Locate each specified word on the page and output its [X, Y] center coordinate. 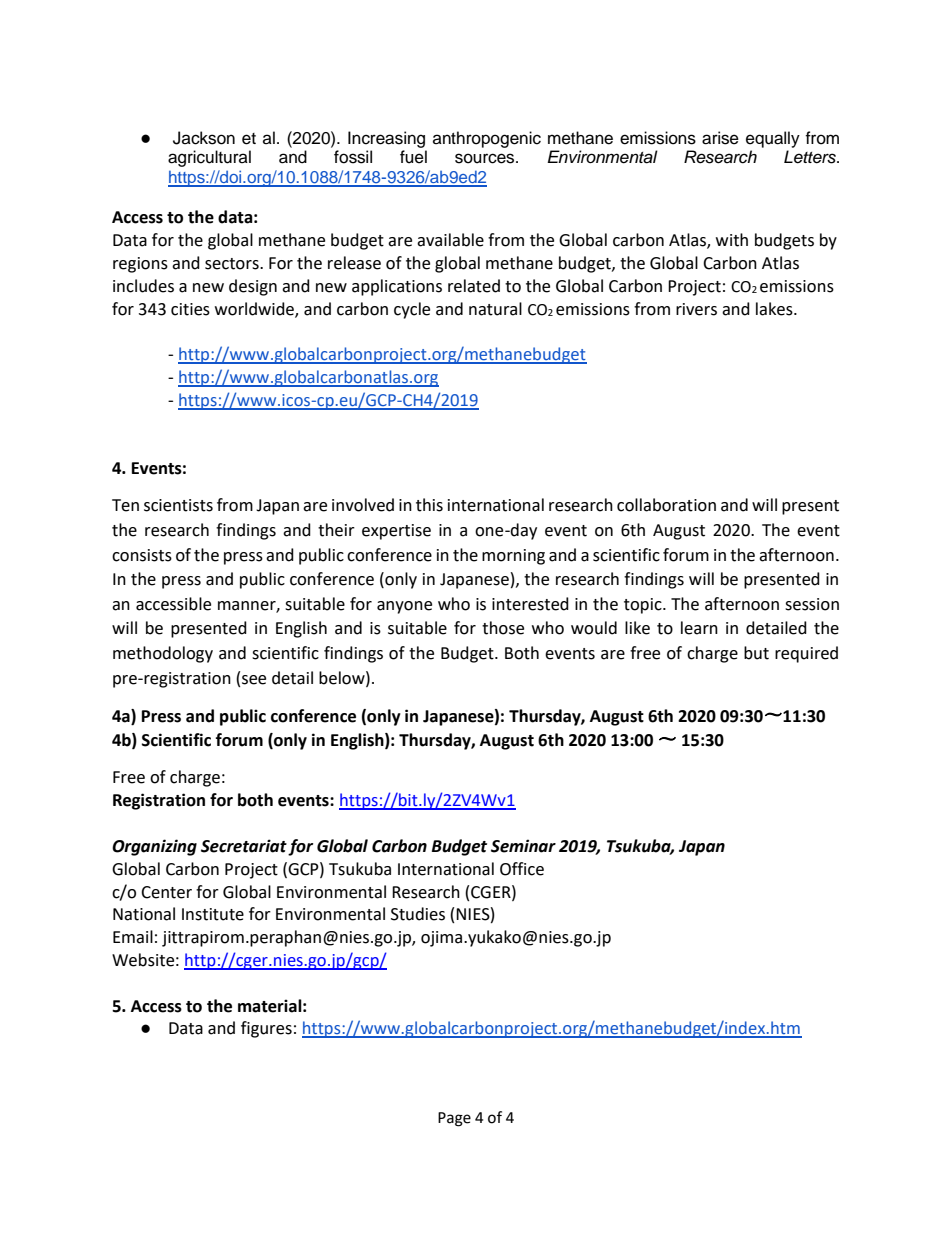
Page [454, 1119]
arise [720, 138]
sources [486, 158]
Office [522, 869]
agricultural [209, 158]
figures [266, 1029]
